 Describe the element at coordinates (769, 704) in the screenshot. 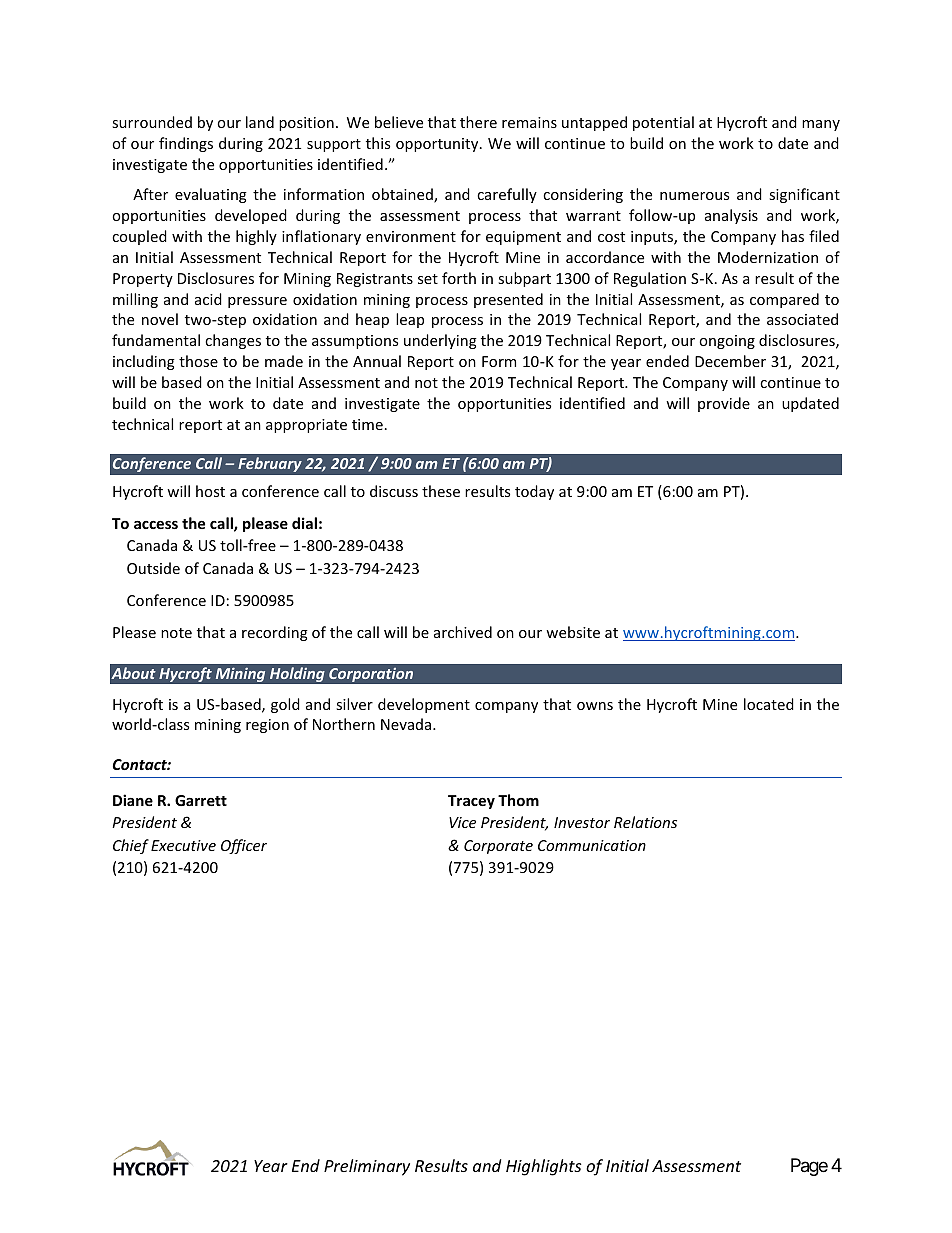

I see `located` at that location.
